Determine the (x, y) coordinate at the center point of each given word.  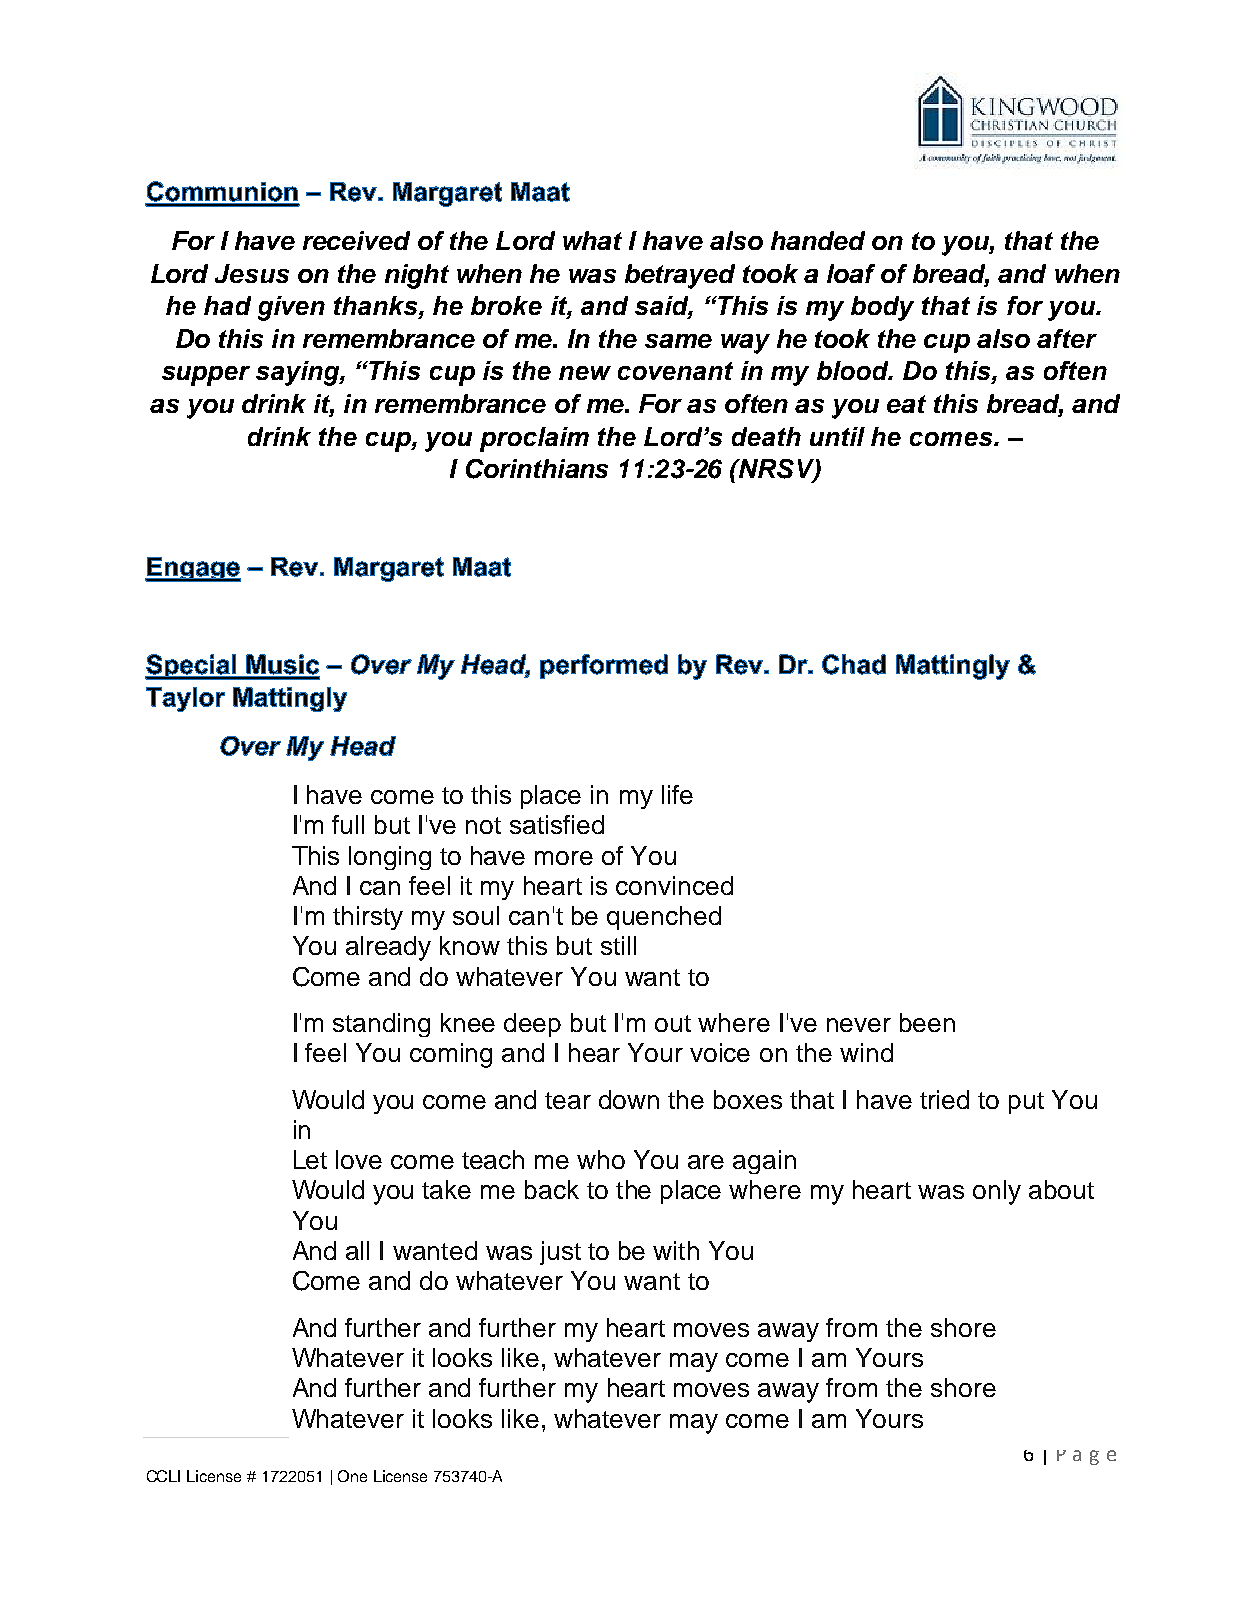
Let (310, 1159)
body (882, 308)
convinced (674, 885)
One (352, 1476)
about (1061, 1189)
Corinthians (537, 469)
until (837, 436)
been (927, 1022)
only (997, 1192)
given (291, 308)
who (601, 1159)
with (676, 1250)
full (348, 824)
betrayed (680, 276)
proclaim (534, 439)
